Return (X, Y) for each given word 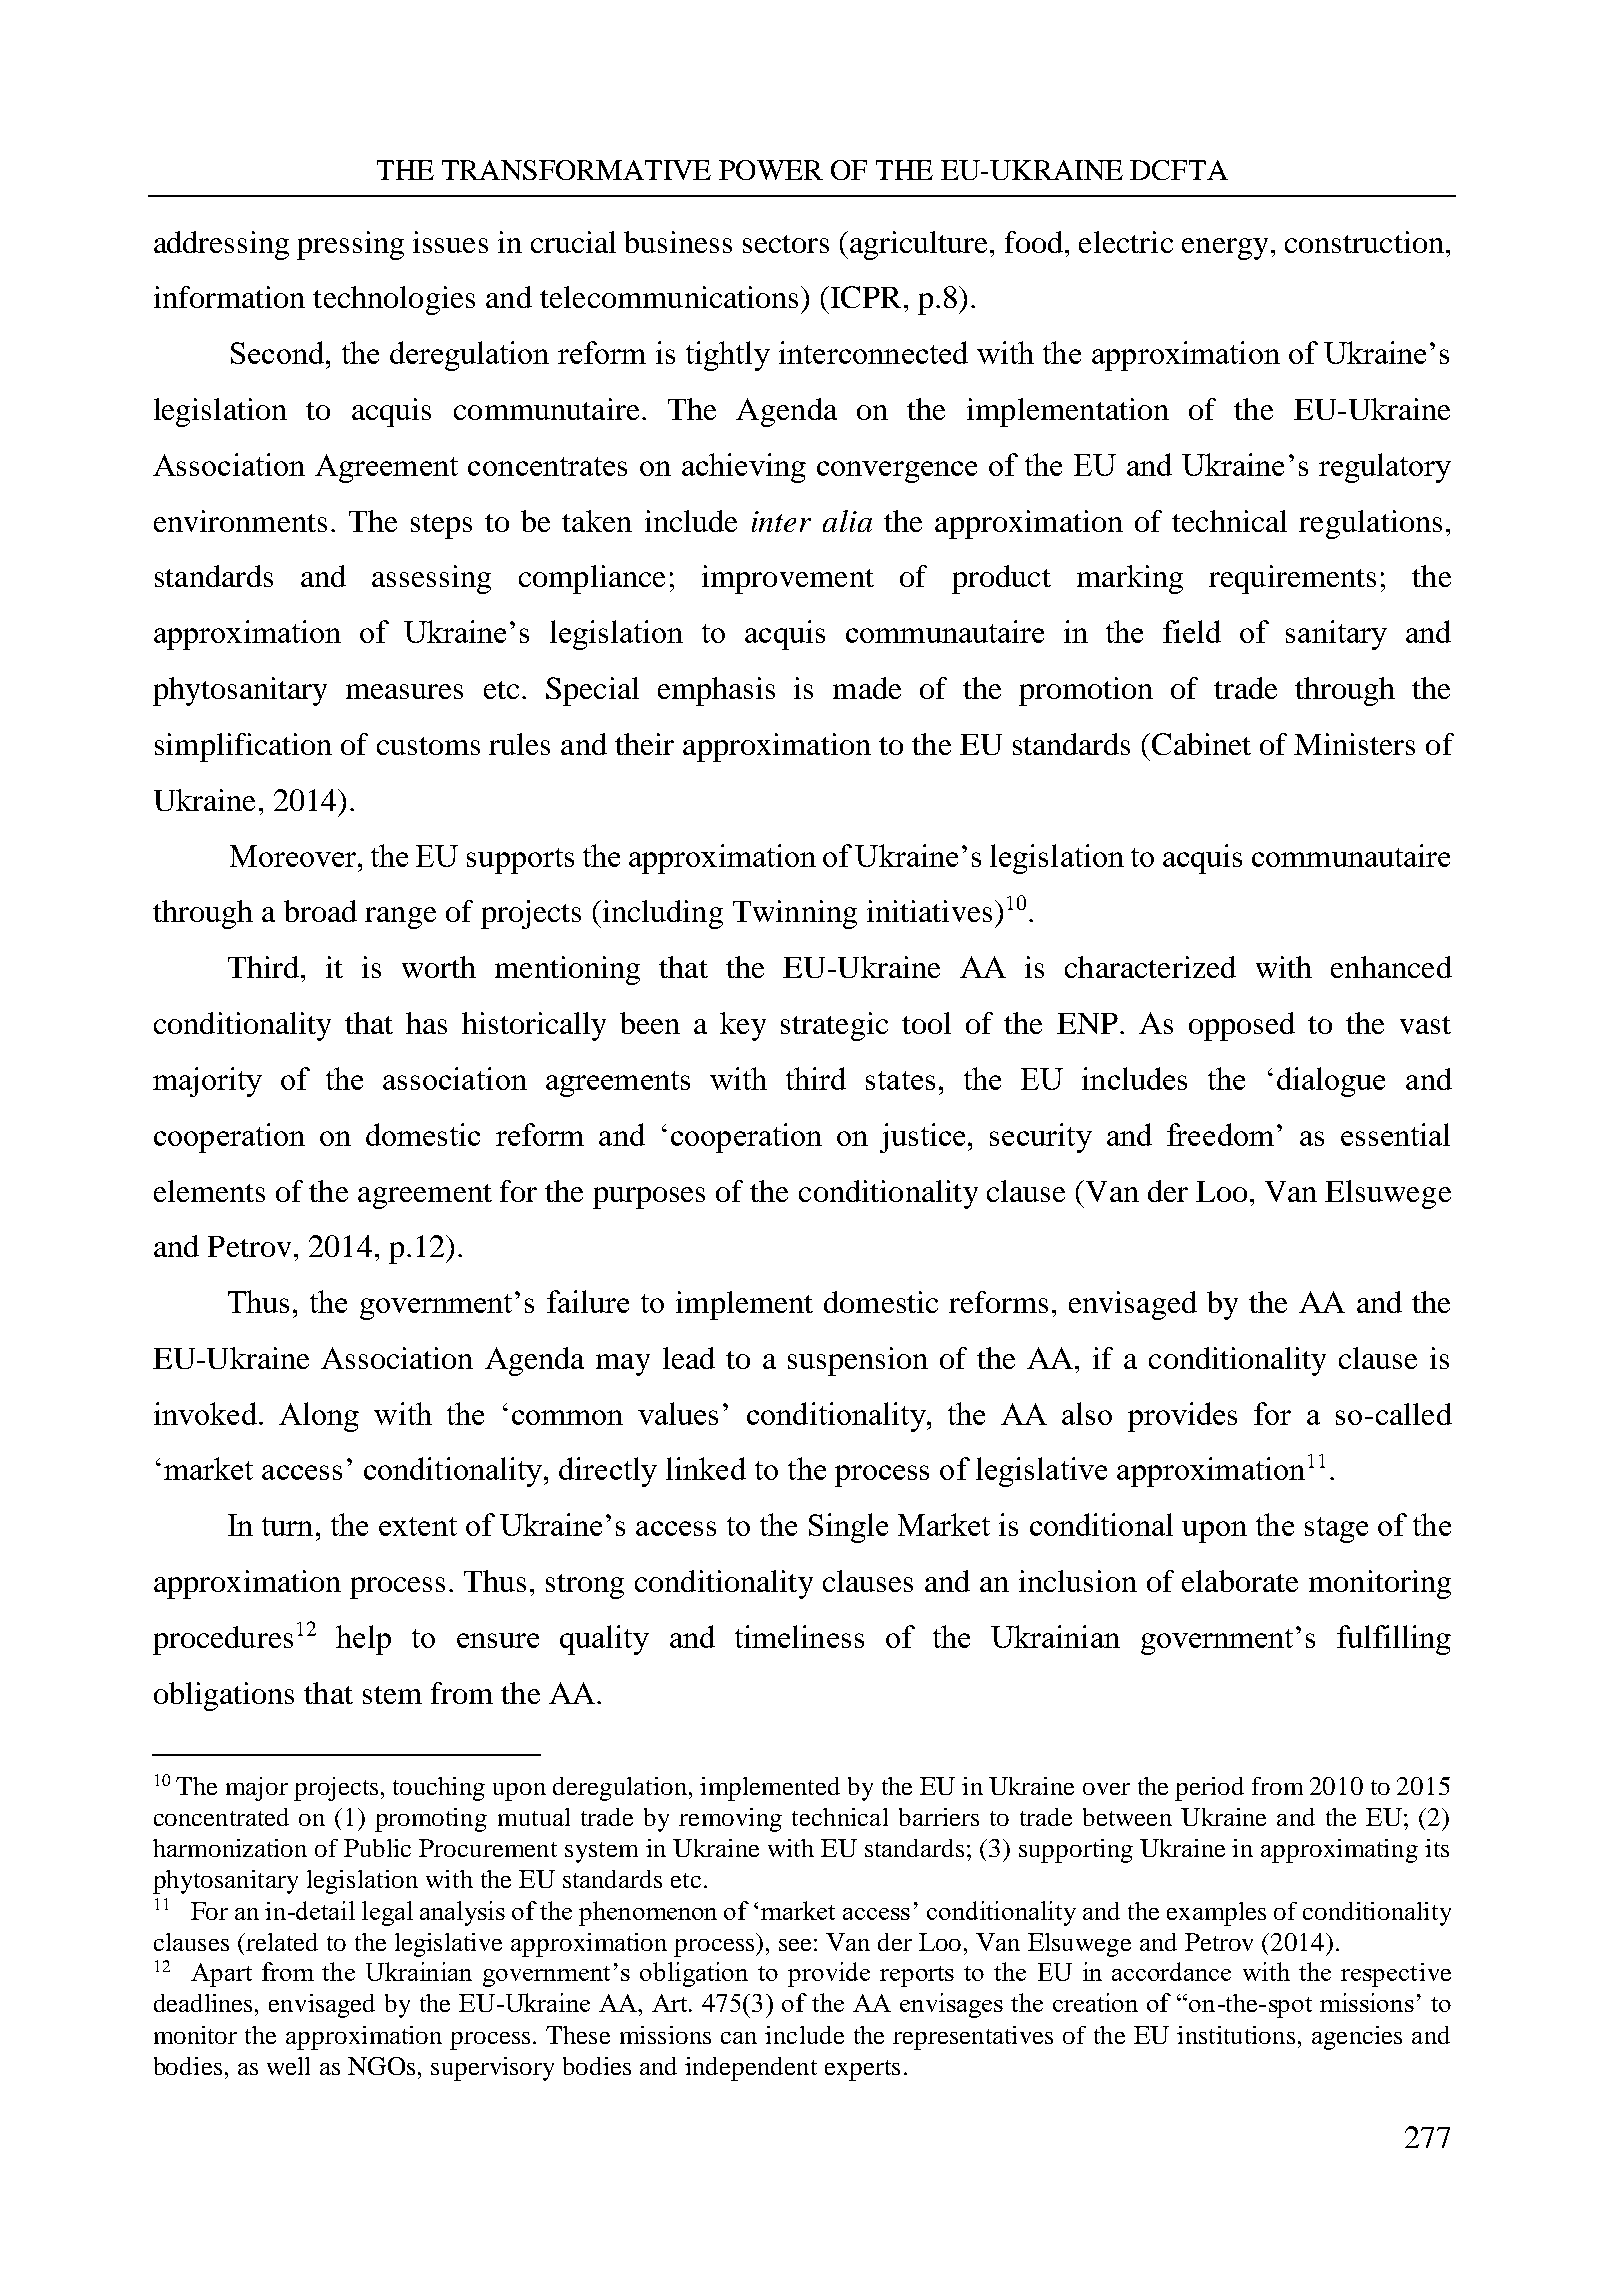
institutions (1236, 2035)
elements (209, 1191)
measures (404, 691)
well (288, 2066)
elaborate (1240, 1581)
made (867, 688)
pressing (350, 245)
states (900, 1080)
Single (848, 1528)
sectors (786, 244)
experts (862, 2070)
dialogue (1331, 1082)
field (1192, 631)
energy (1225, 249)
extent (418, 1526)
